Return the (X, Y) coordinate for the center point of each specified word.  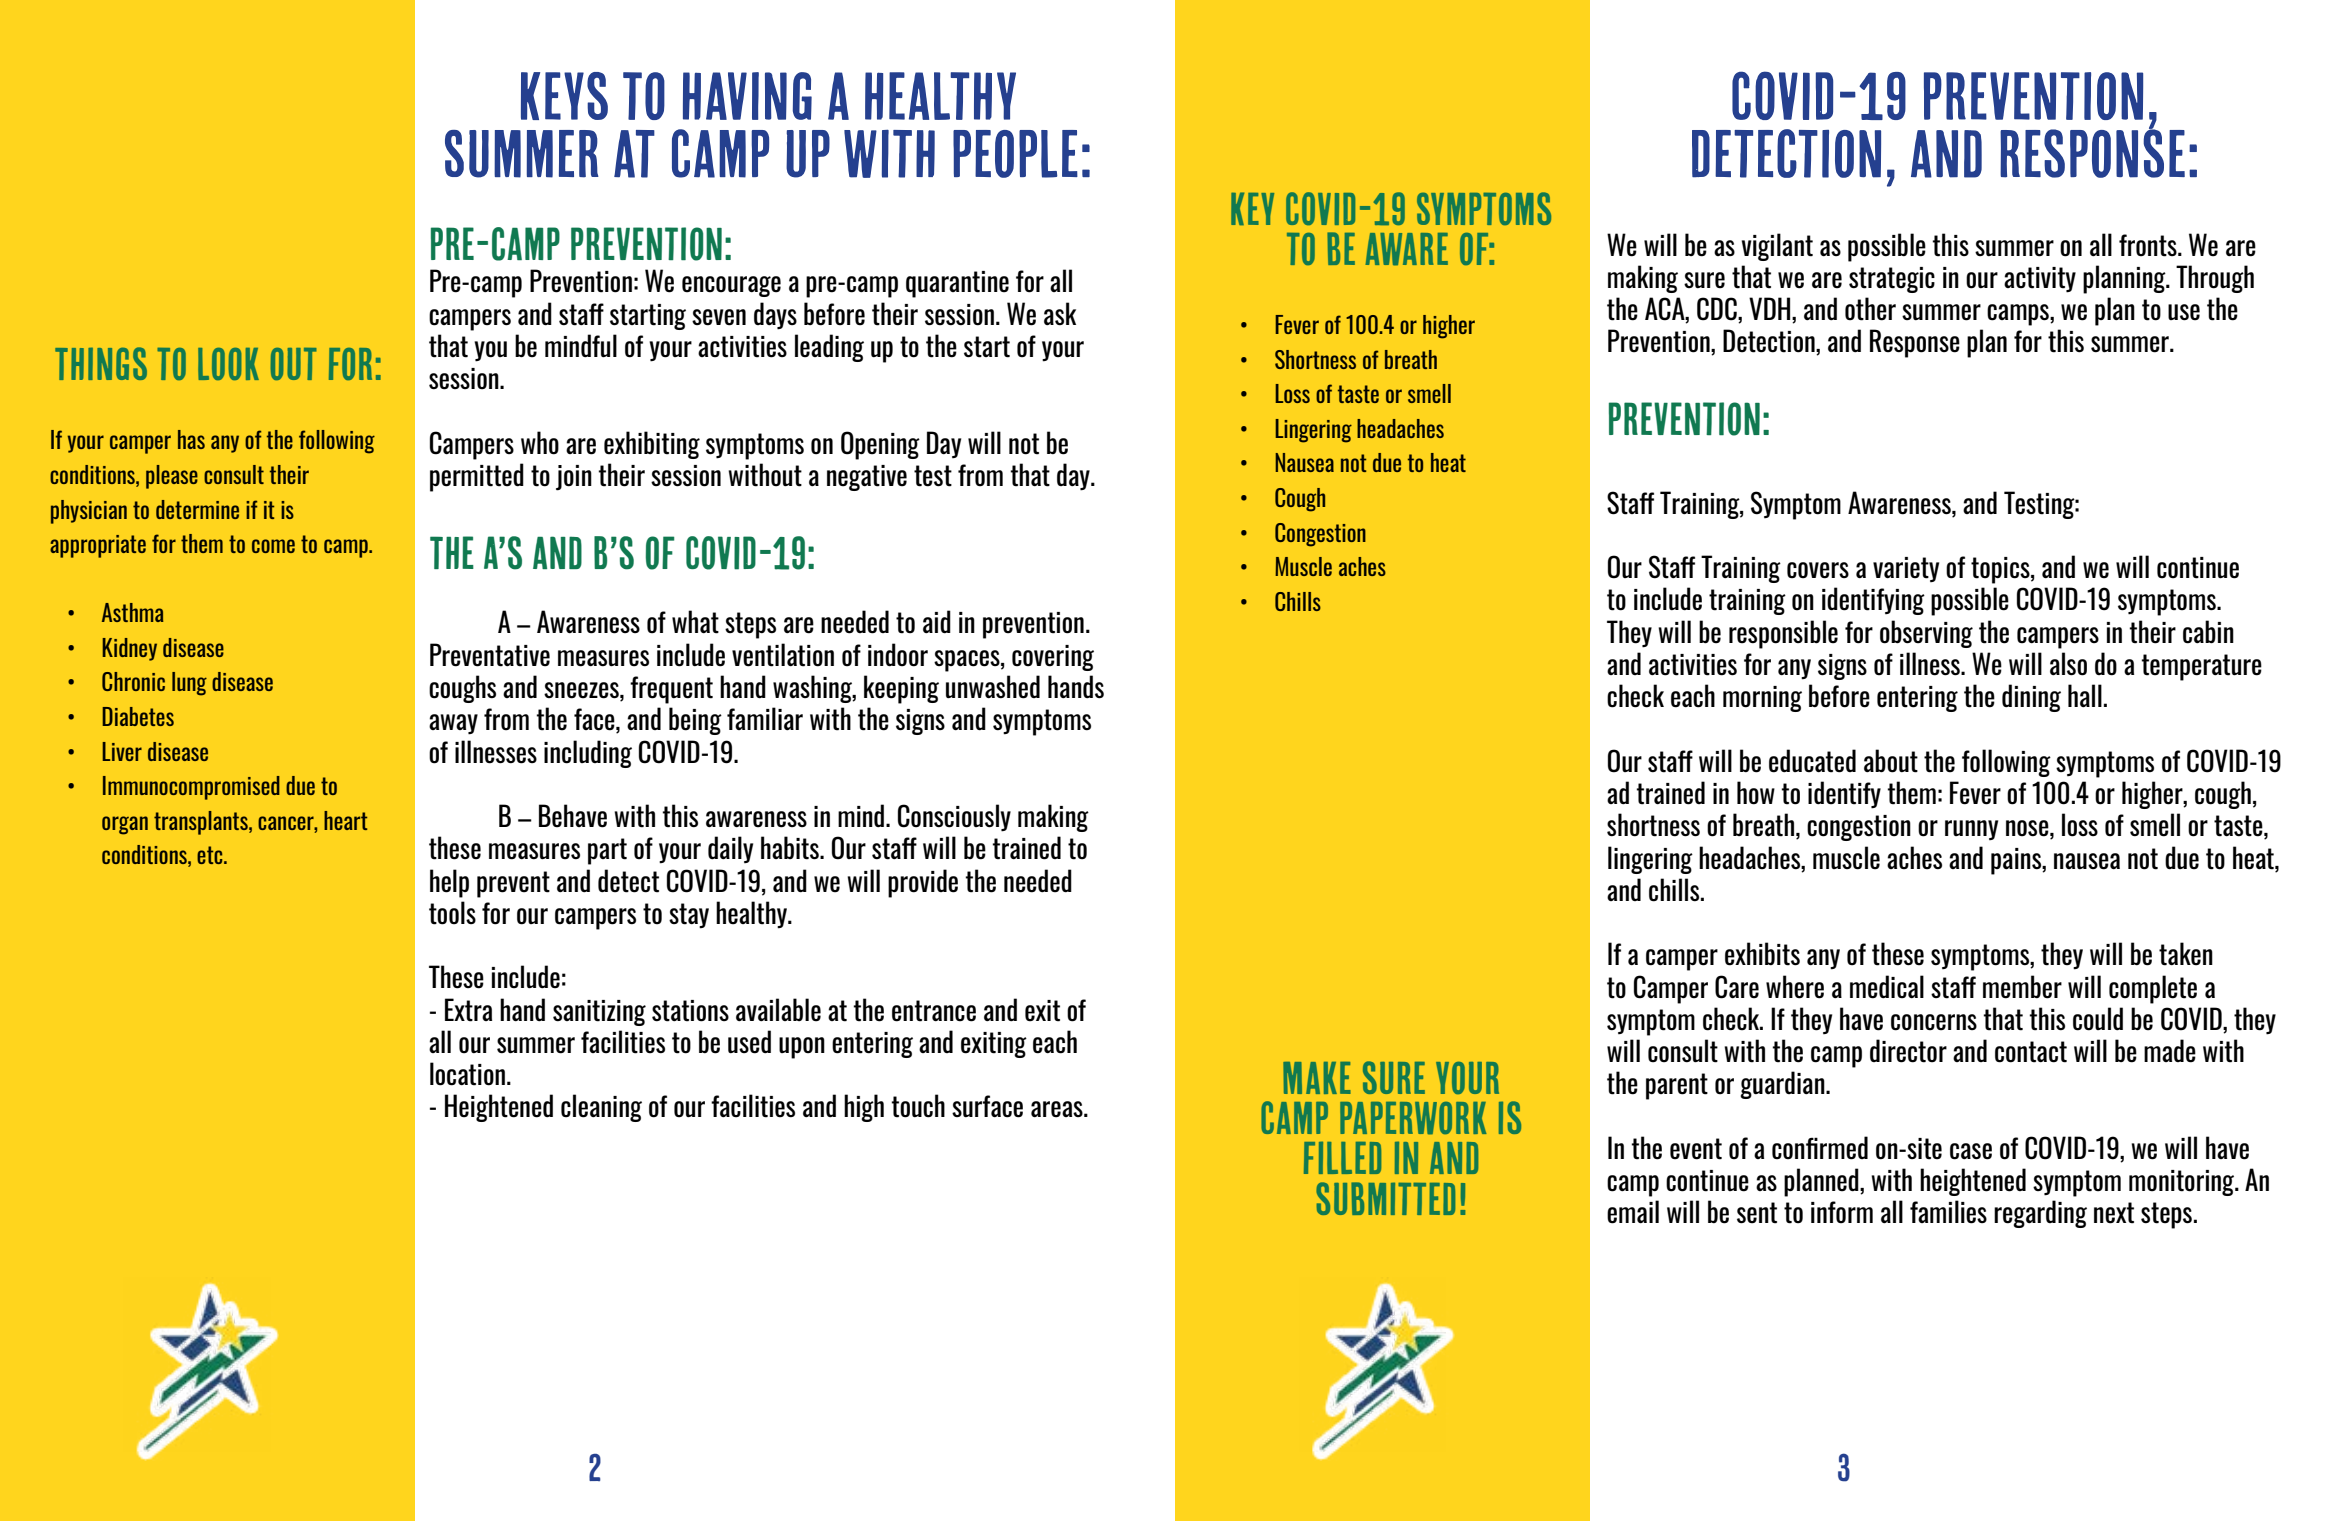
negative (867, 478)
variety (1906, 569)
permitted (477, 477)
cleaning (601, 1108)
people (1015, 154)
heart (345, 820)
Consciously (954, 818)
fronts (2149, 245)
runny (1971, 830)
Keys (564, 96)
